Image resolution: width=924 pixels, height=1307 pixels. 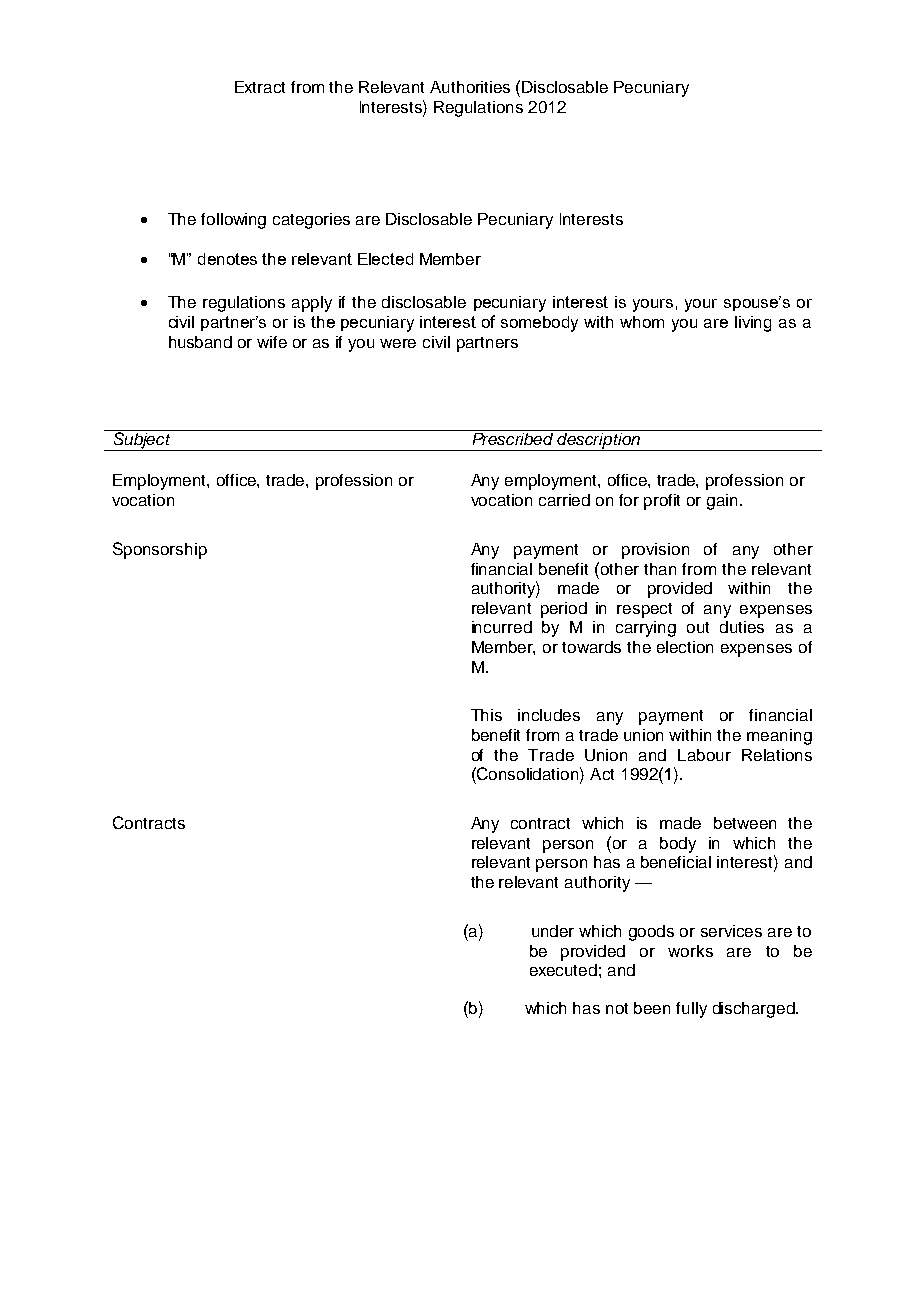 I want to click on includes, so click(x=549, y=715).
